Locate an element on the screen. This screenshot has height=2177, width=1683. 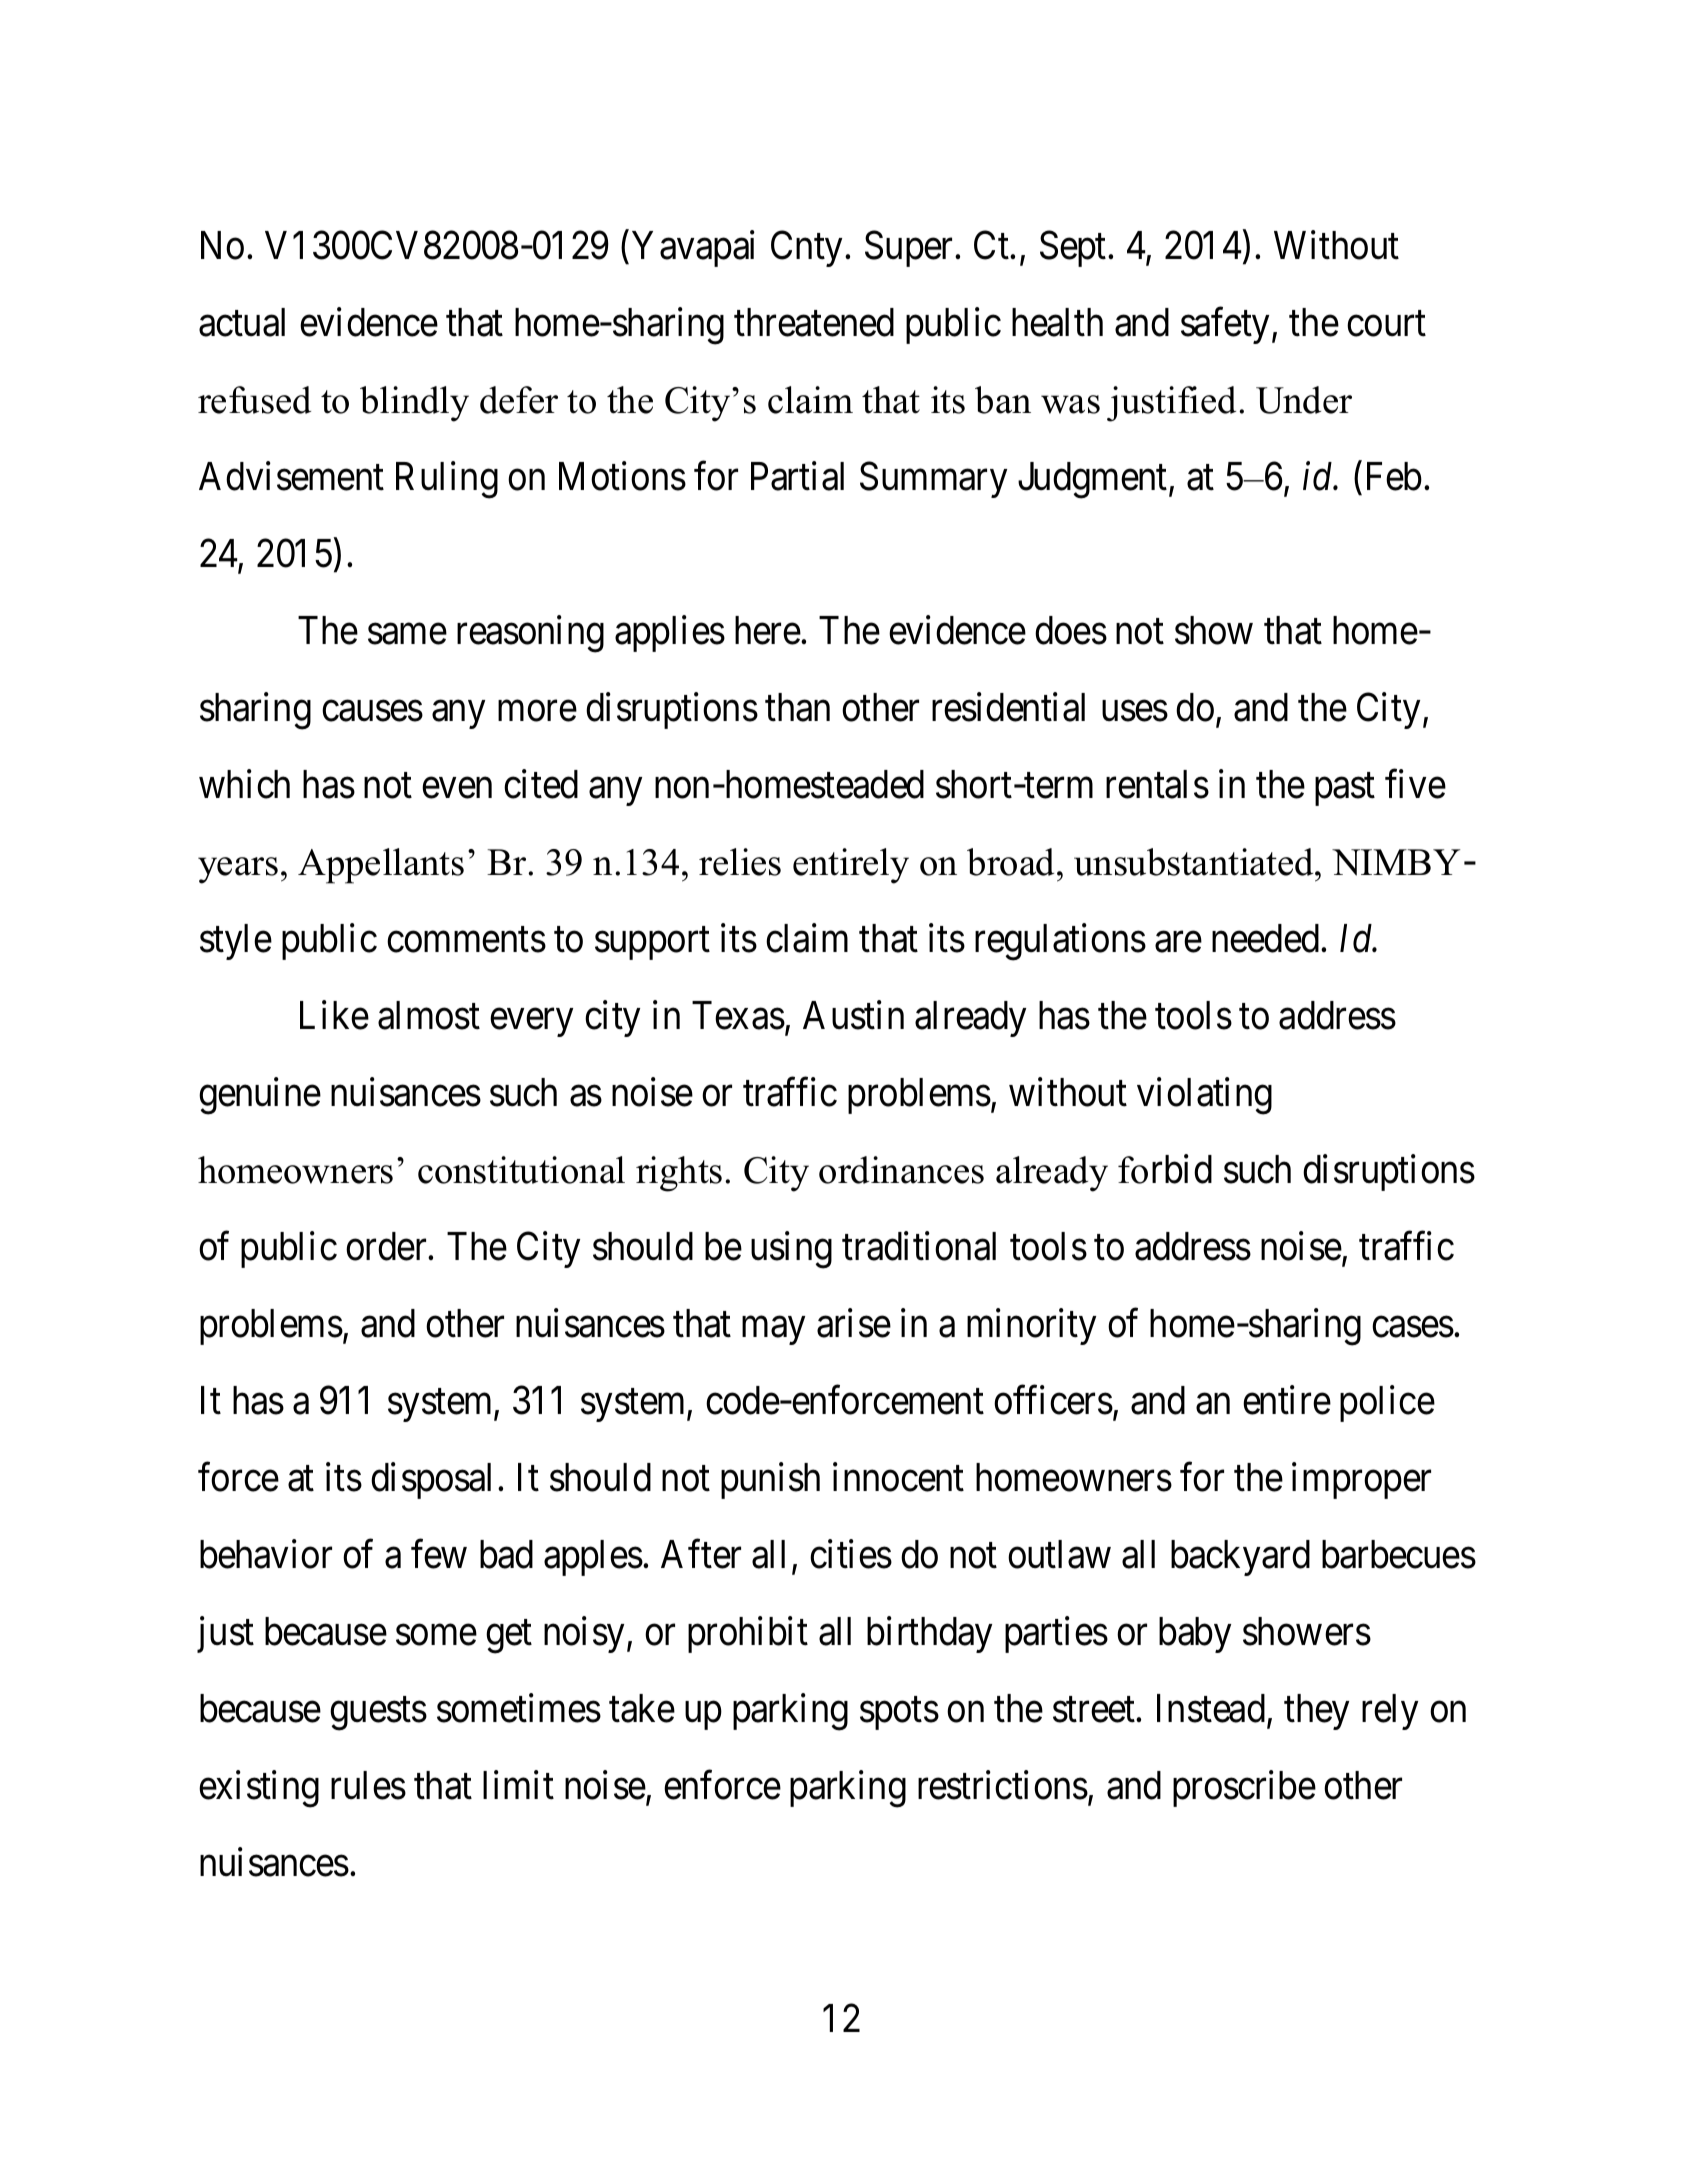
prohibit is located at coordinates (748, 1634).
